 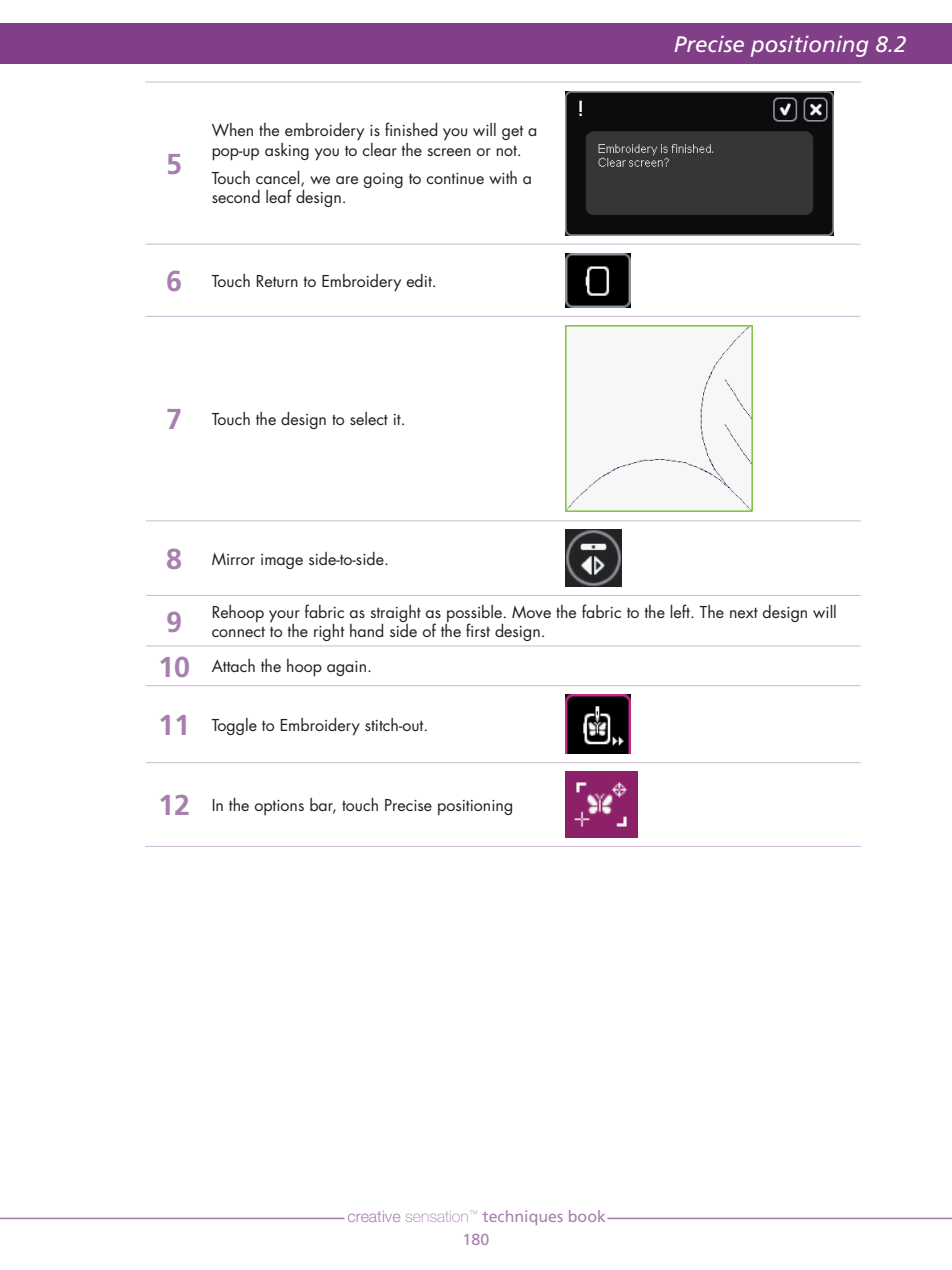 I want to click on creative, so click(x=374, y=1216).
